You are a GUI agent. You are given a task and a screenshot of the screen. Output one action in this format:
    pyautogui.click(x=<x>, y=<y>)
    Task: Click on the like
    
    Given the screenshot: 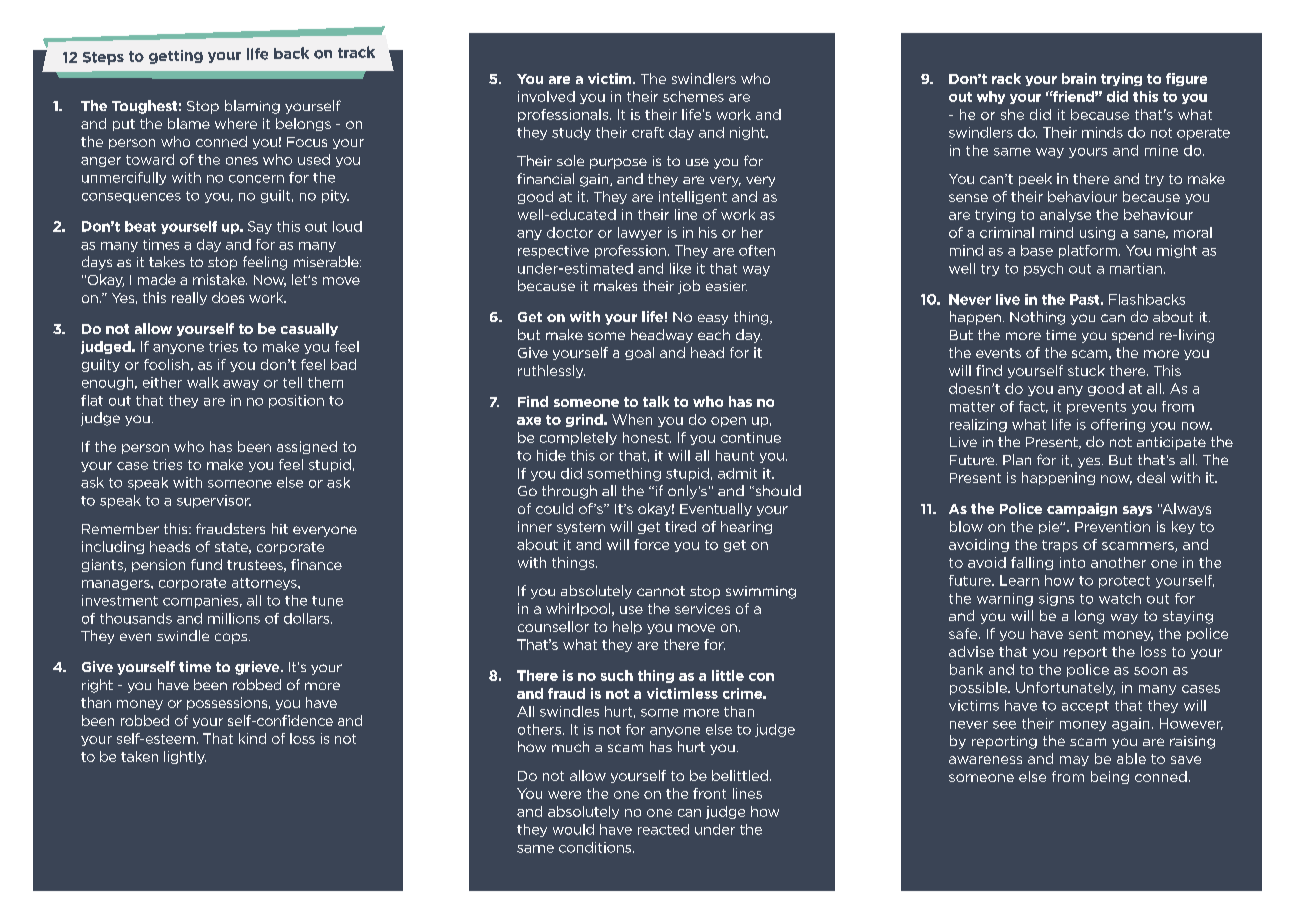 What is the action you would take?
    pyautogui.click(x=680, y=268)
